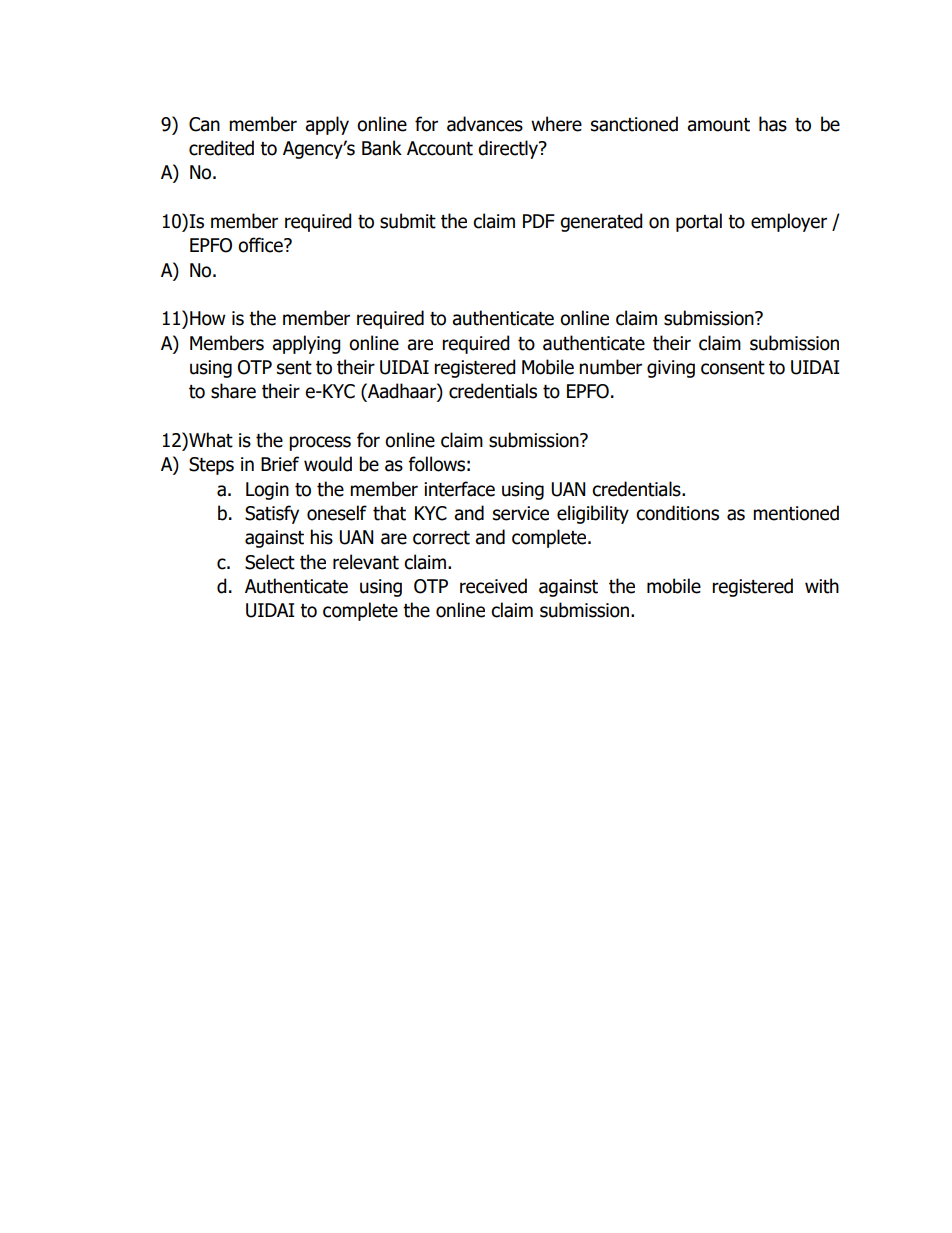  What do you see at coordinates (773, 124) in the screenshot?
I see `has` at bounding box center [773, 124].
